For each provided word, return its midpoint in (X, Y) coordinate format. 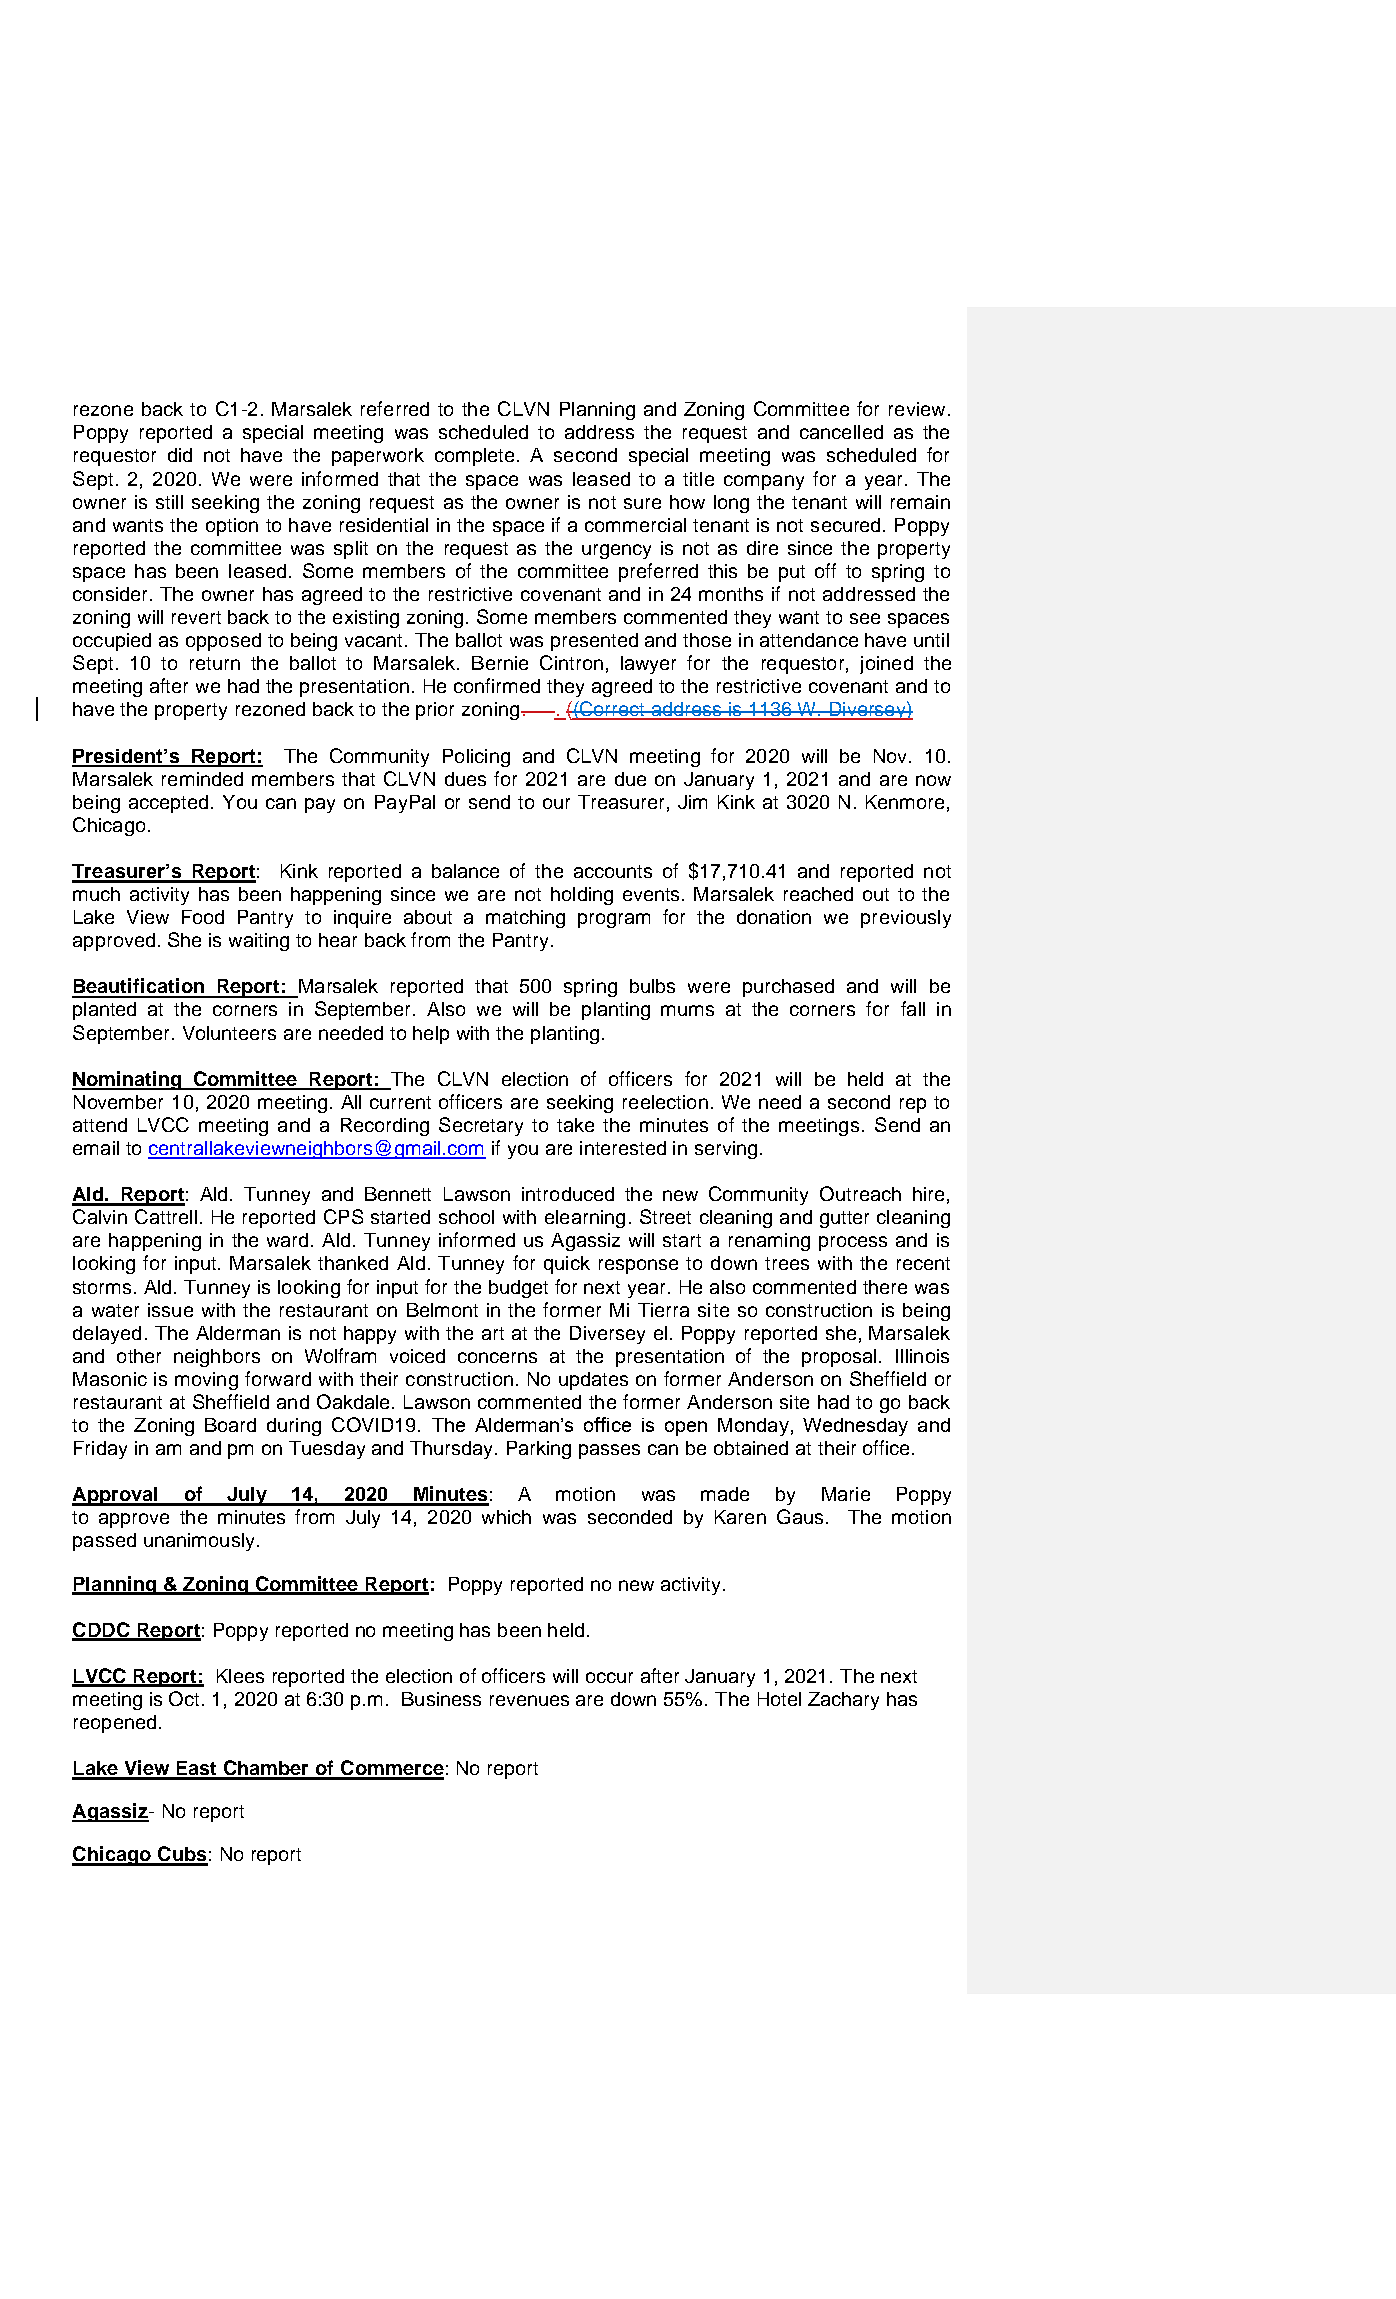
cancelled (841, 432)
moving (206, 1381)
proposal (839, 1358)
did (180, 455)
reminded (202, 779)
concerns (497, 1357)
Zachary (843, 1701)
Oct (186, 1698)
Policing (476, 758)
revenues (529, 1700)
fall (913, 1008)
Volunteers (229, 1033)
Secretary (481, 1126)
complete (474, 457)
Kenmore (905, 802)
